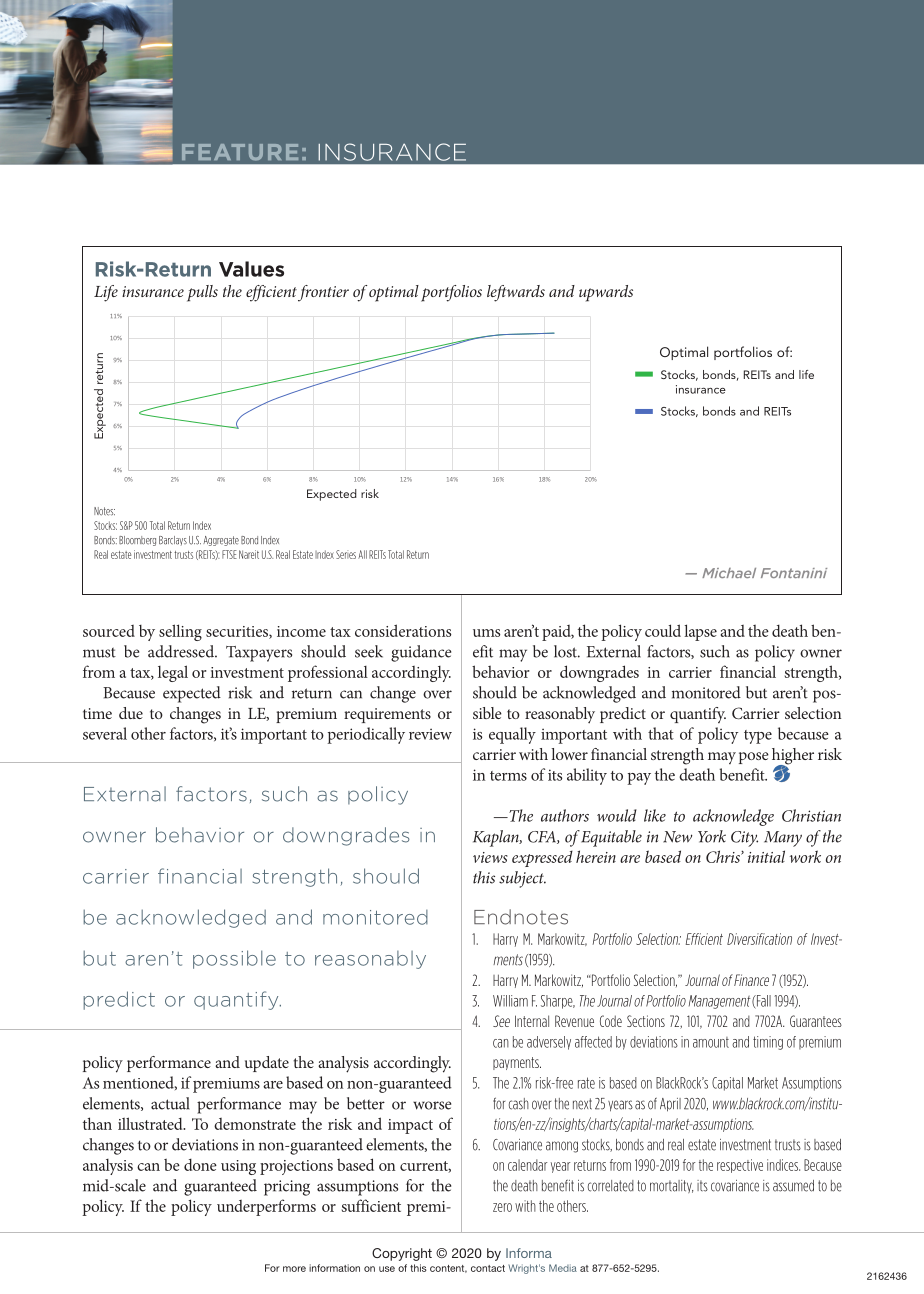  I want to click on done, so click(200, 1165).
